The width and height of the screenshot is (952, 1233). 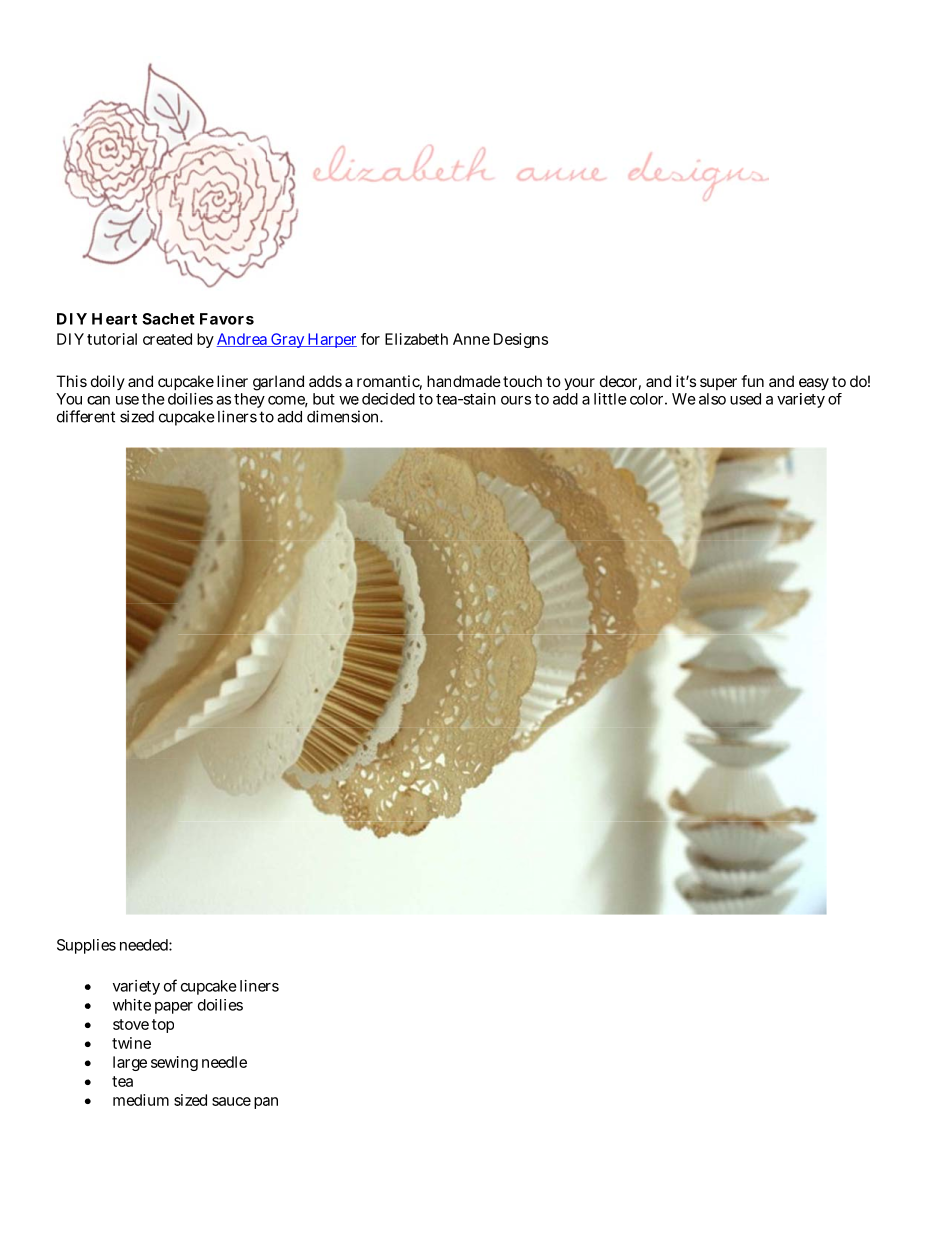 I want to click on Elizabeth, so click(x=416, y=339).
